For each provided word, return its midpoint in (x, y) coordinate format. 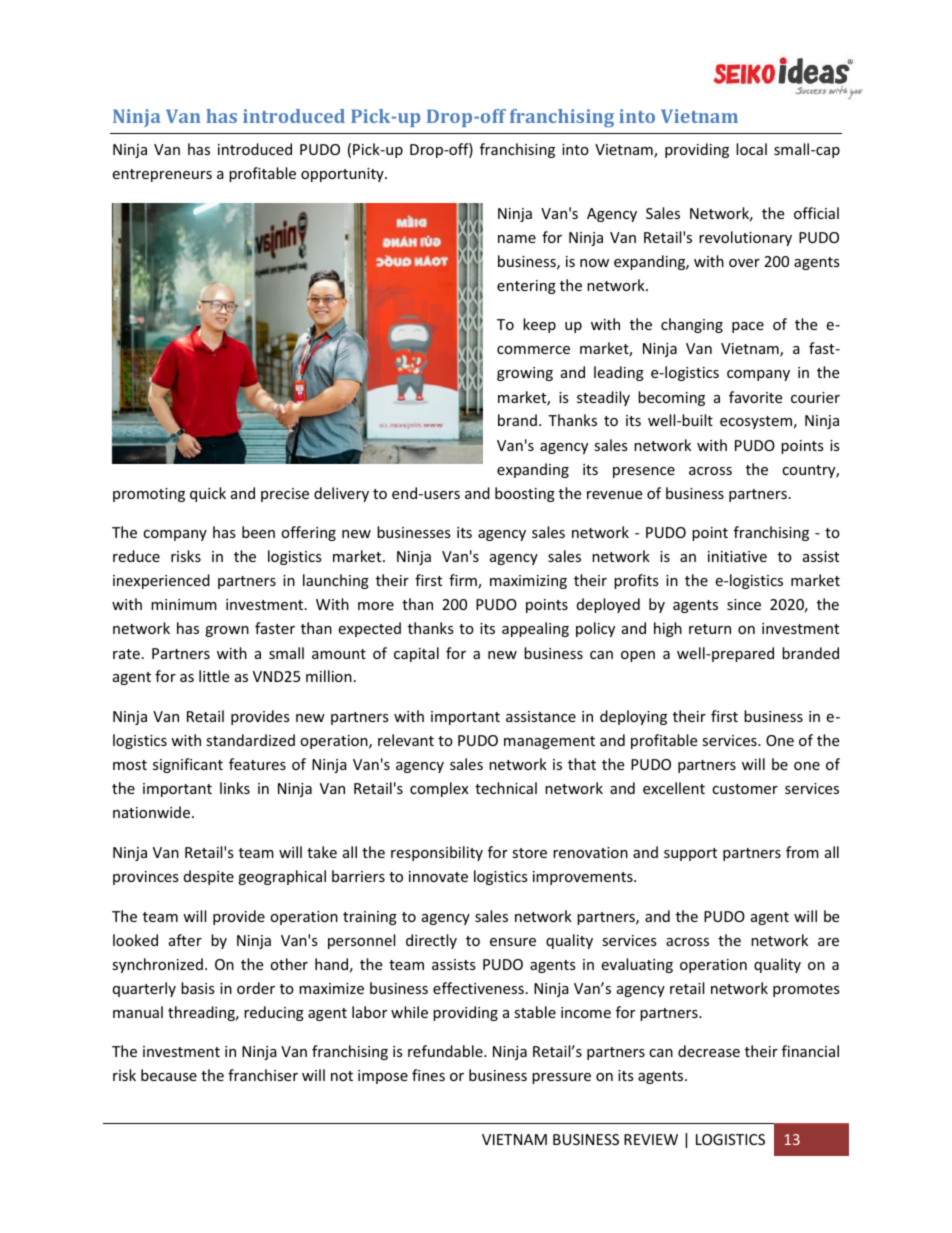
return (710, 629)
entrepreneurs (162, 175)
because (169, 1075)
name (517, 239)
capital (416, 654)
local (751, 149)
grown (227, 631)
